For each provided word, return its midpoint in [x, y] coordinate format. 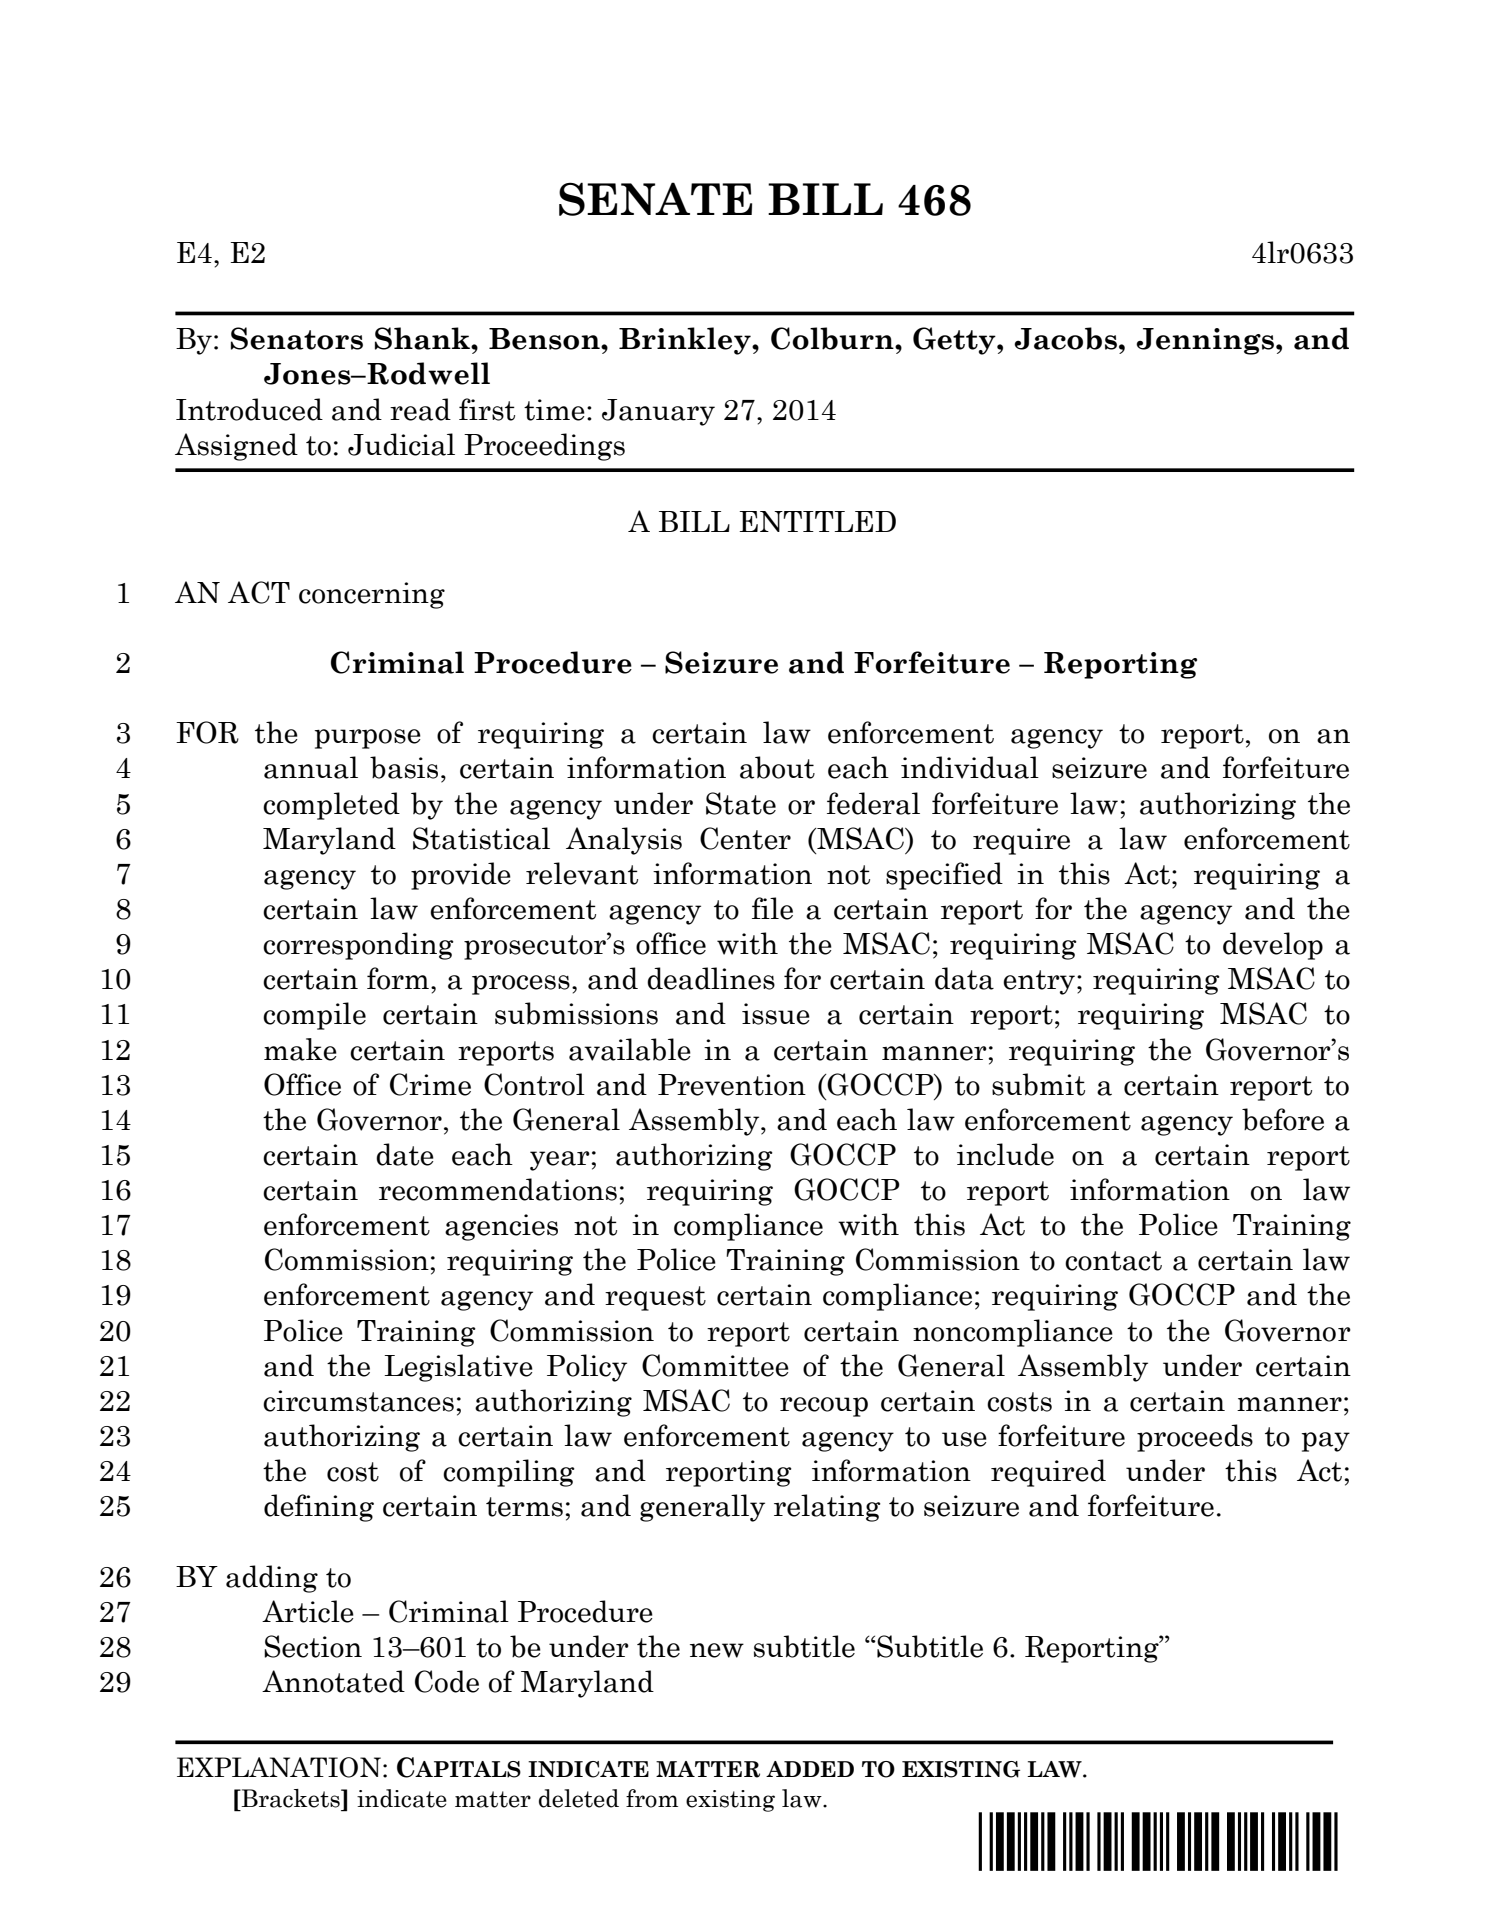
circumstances [358, 1401]
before [1283, 1119]
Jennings [1206, 341]
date [405, 1154]
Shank [424, 338]
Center [745, 838]
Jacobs [1065, 338]
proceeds [1195, 1438]
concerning [372, 595]
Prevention [732, 1085]
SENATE [655, 199]
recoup [824, 1407]
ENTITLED [817, 521]
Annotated [333, 1681]
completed [331, 806]
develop [1273, 946]
